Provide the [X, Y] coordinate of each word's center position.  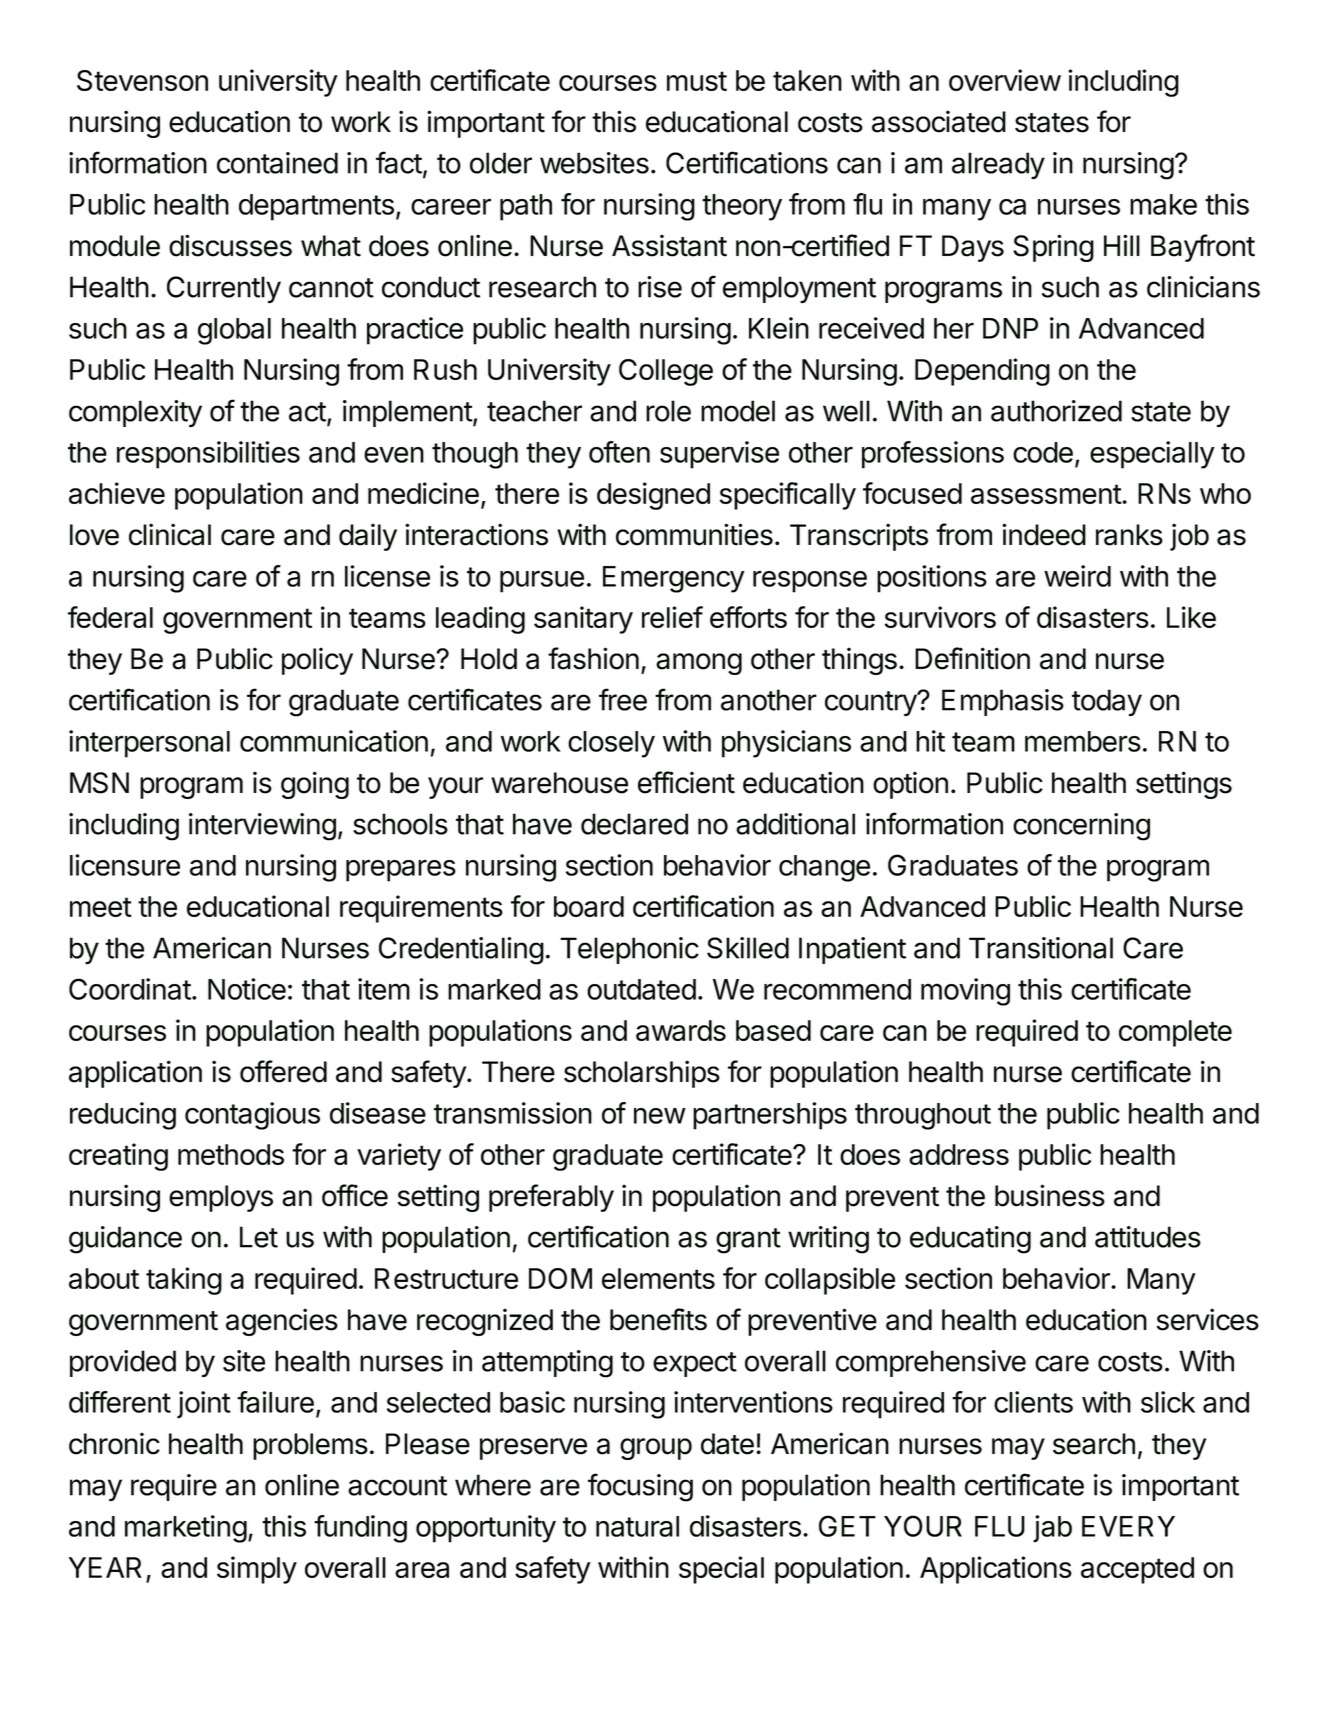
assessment [1047, 494]
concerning [1081, 827]
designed [653, 496]
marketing [186, 1529]
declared [634, 824]
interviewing [262, 827]
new [660, 1116]
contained [277, 163]
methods [231, 1154]
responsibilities [208, 455]
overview [1005, 80]
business [1050, 1195]
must [697, 81]
